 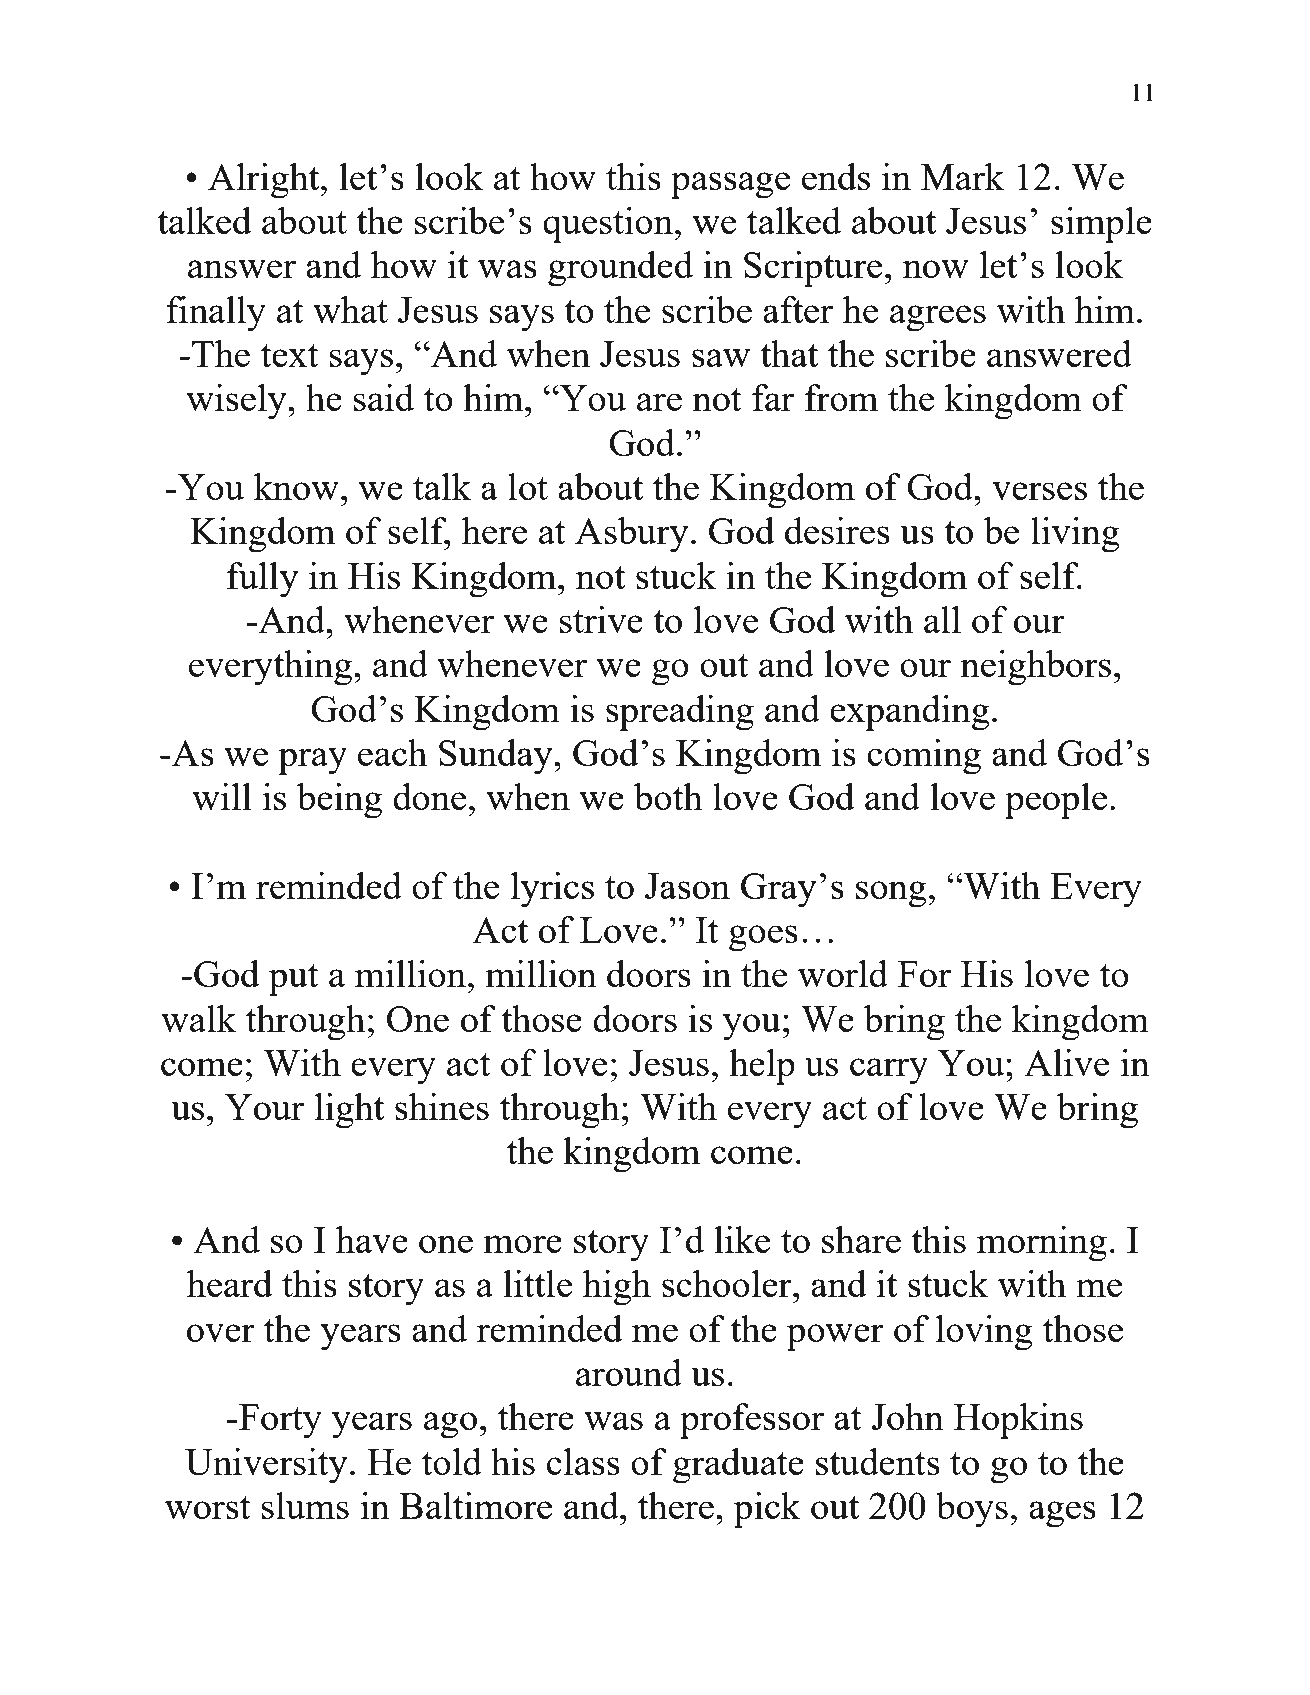 I want to click on morning, so click(x=1042, y=1244).
